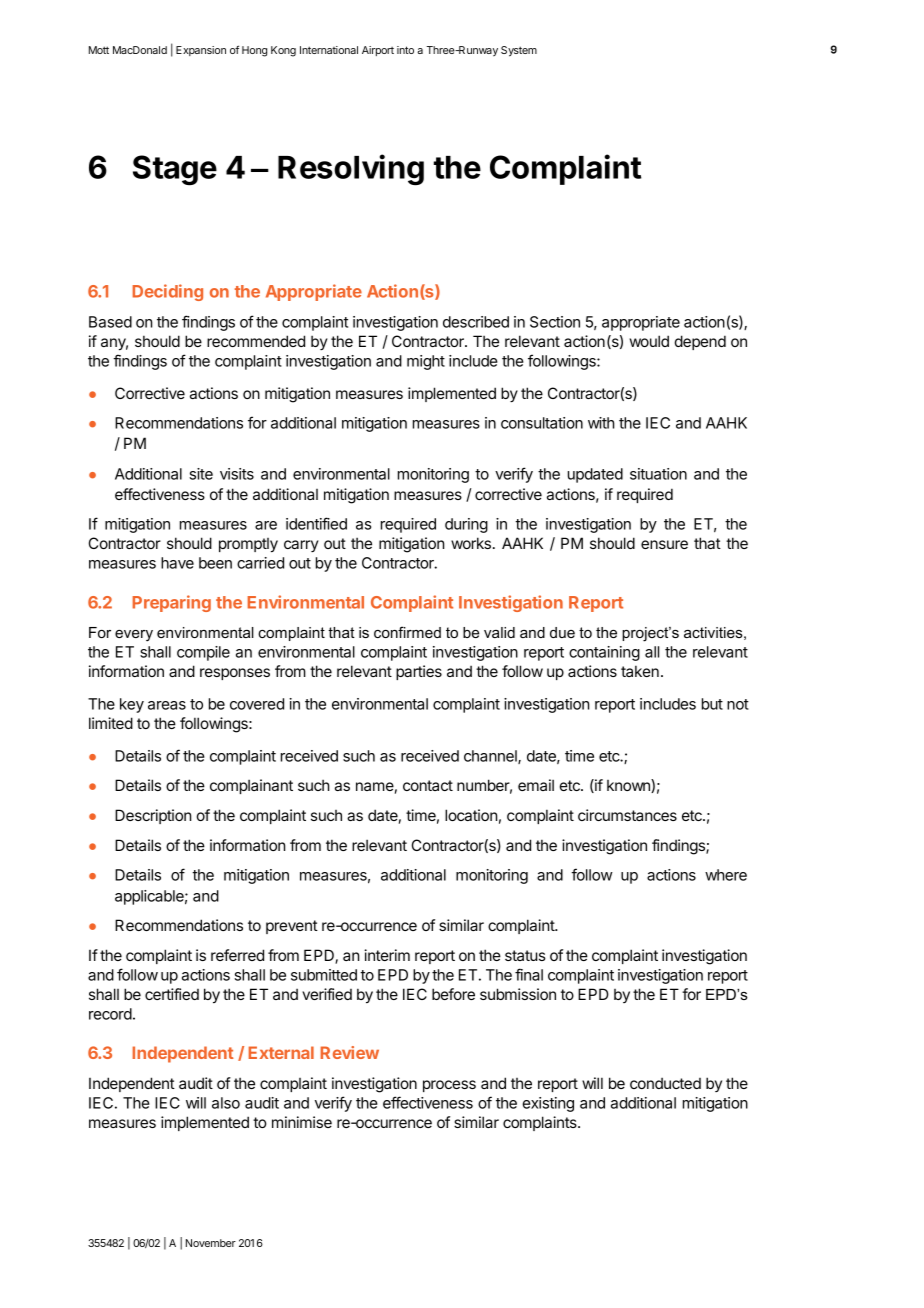  Describe the element at coordinates (201, 51) in the image. I see `Expansion` at that location.
